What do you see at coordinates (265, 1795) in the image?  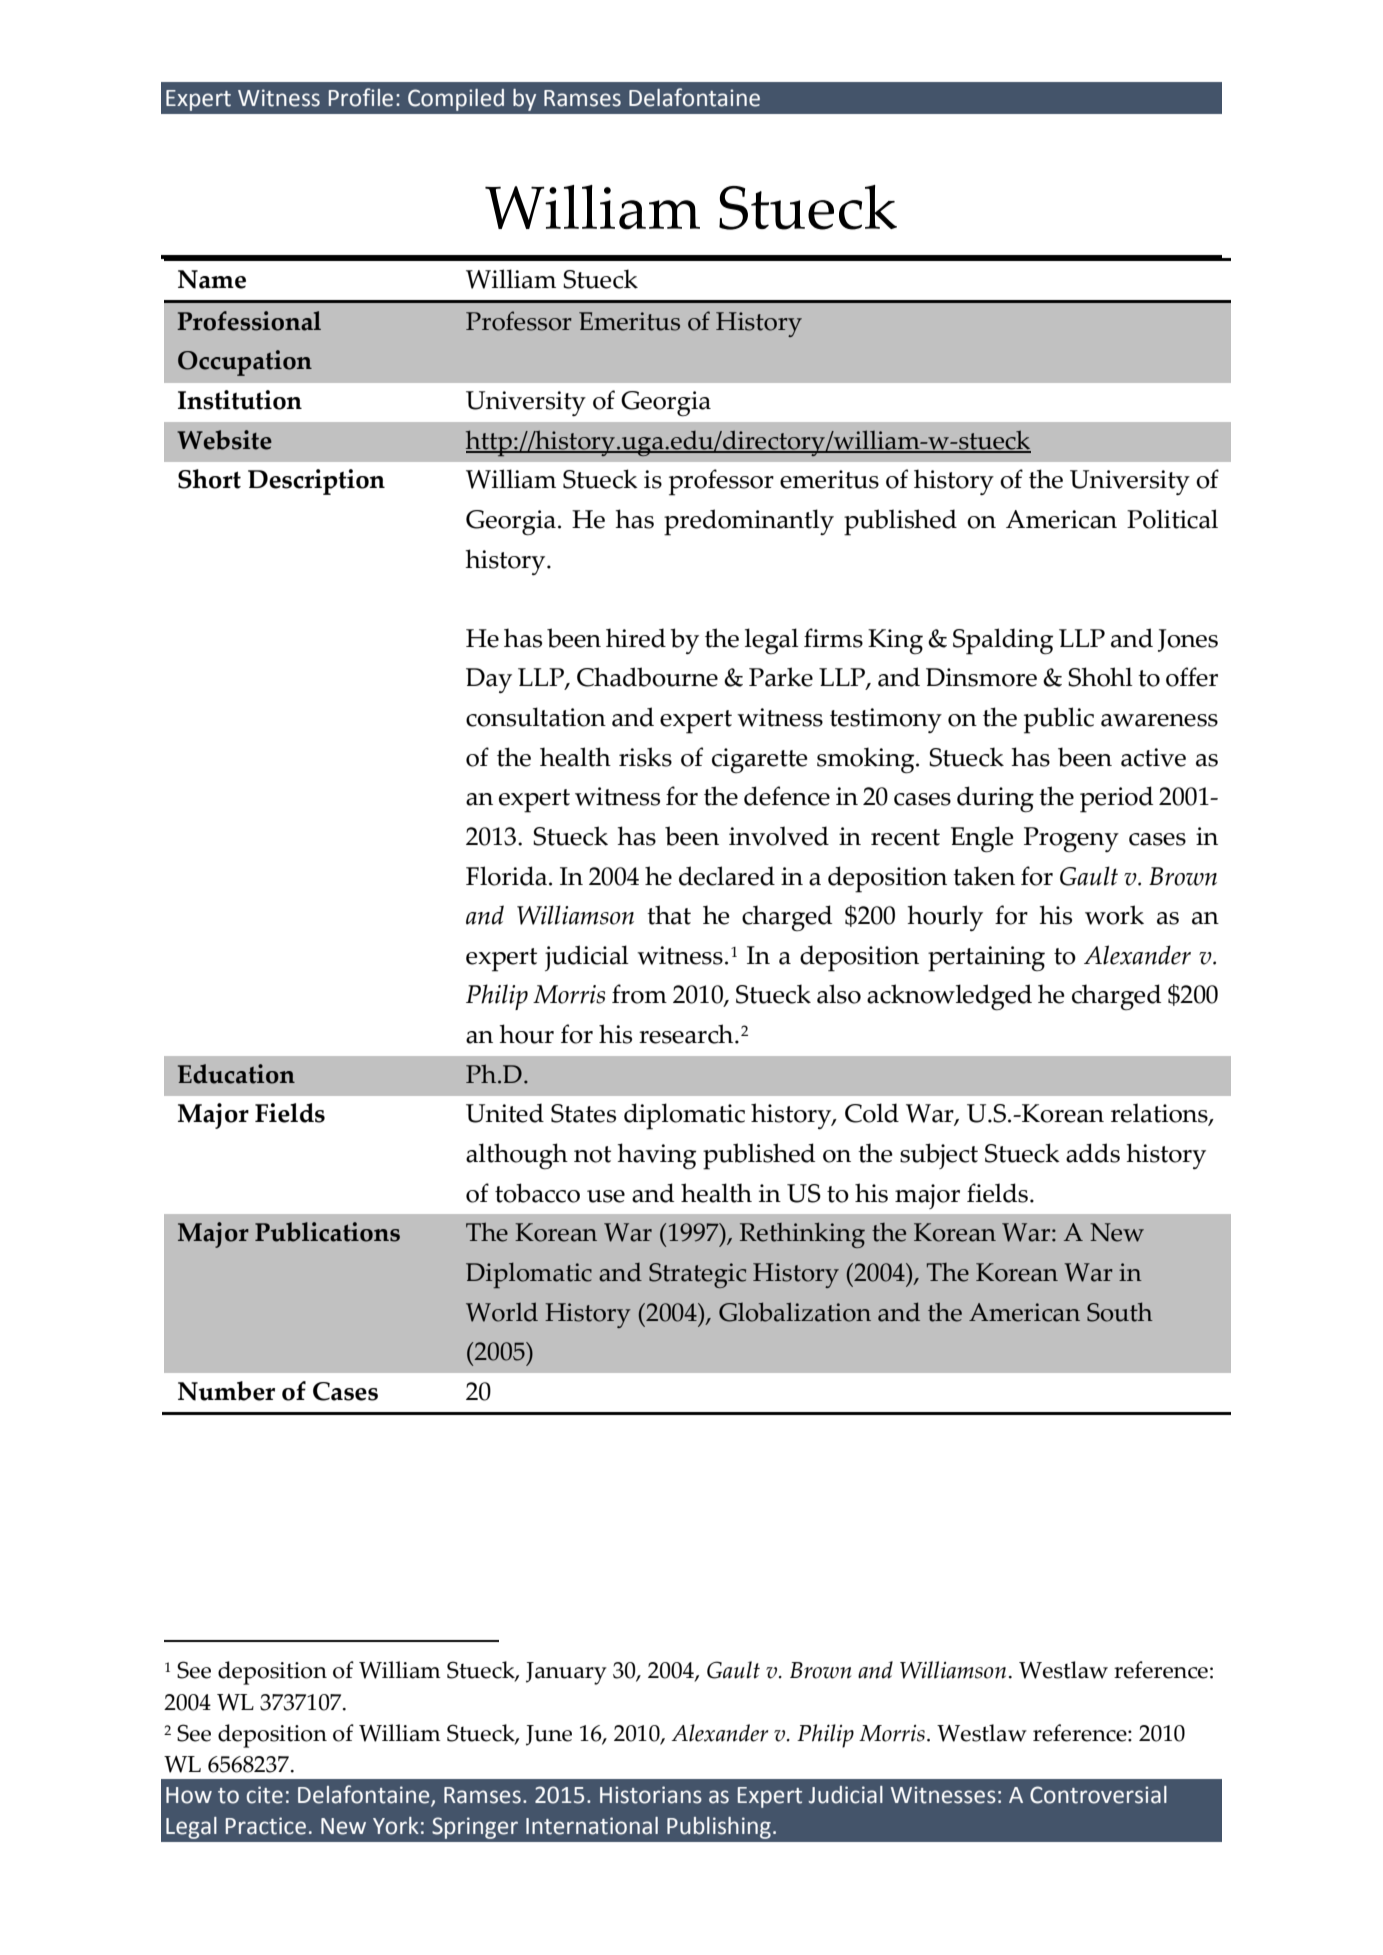 I see `cite` at bounding box center [265, 1795].
